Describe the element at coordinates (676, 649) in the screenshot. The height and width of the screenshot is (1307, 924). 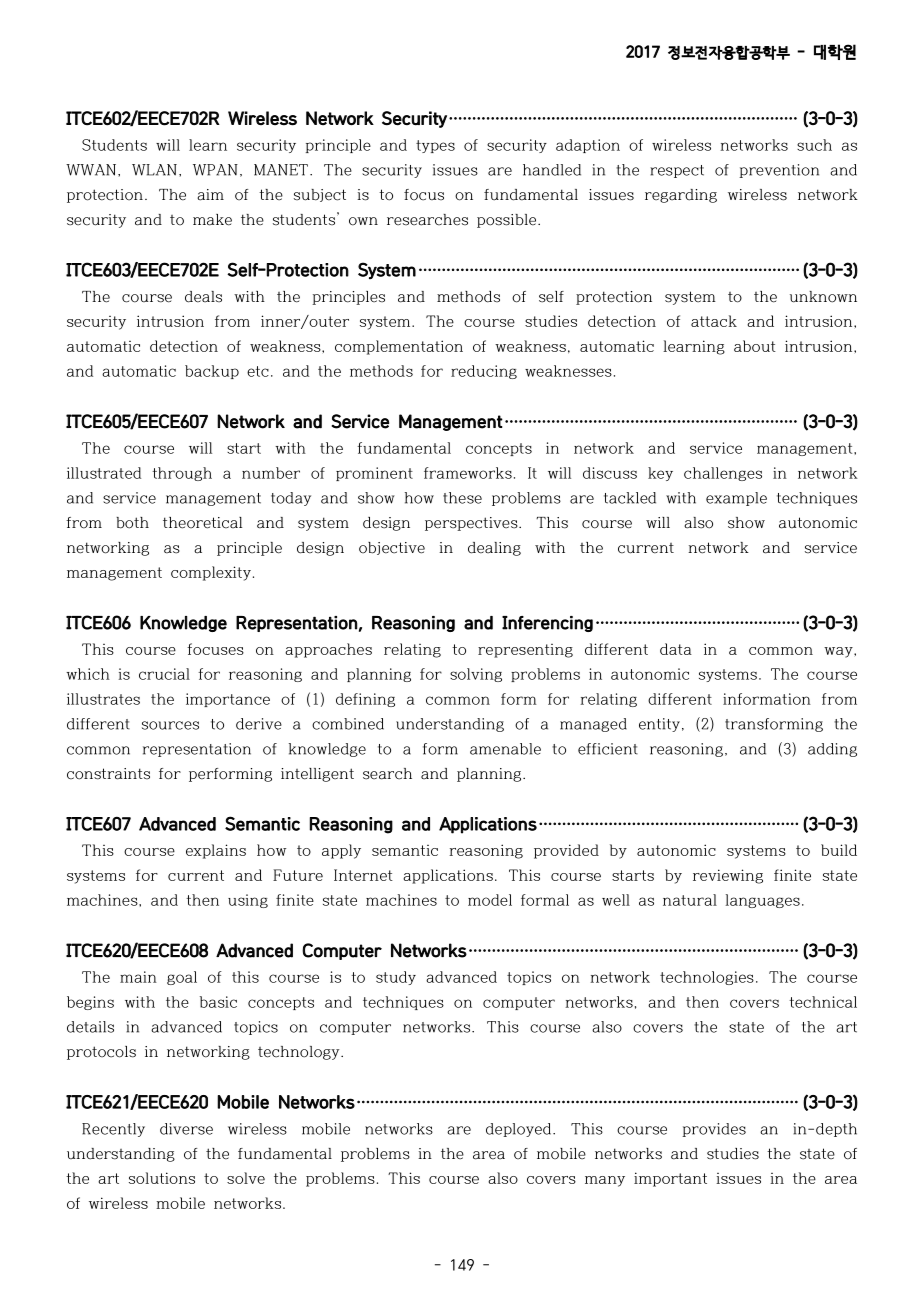
I see `data` at that location.
